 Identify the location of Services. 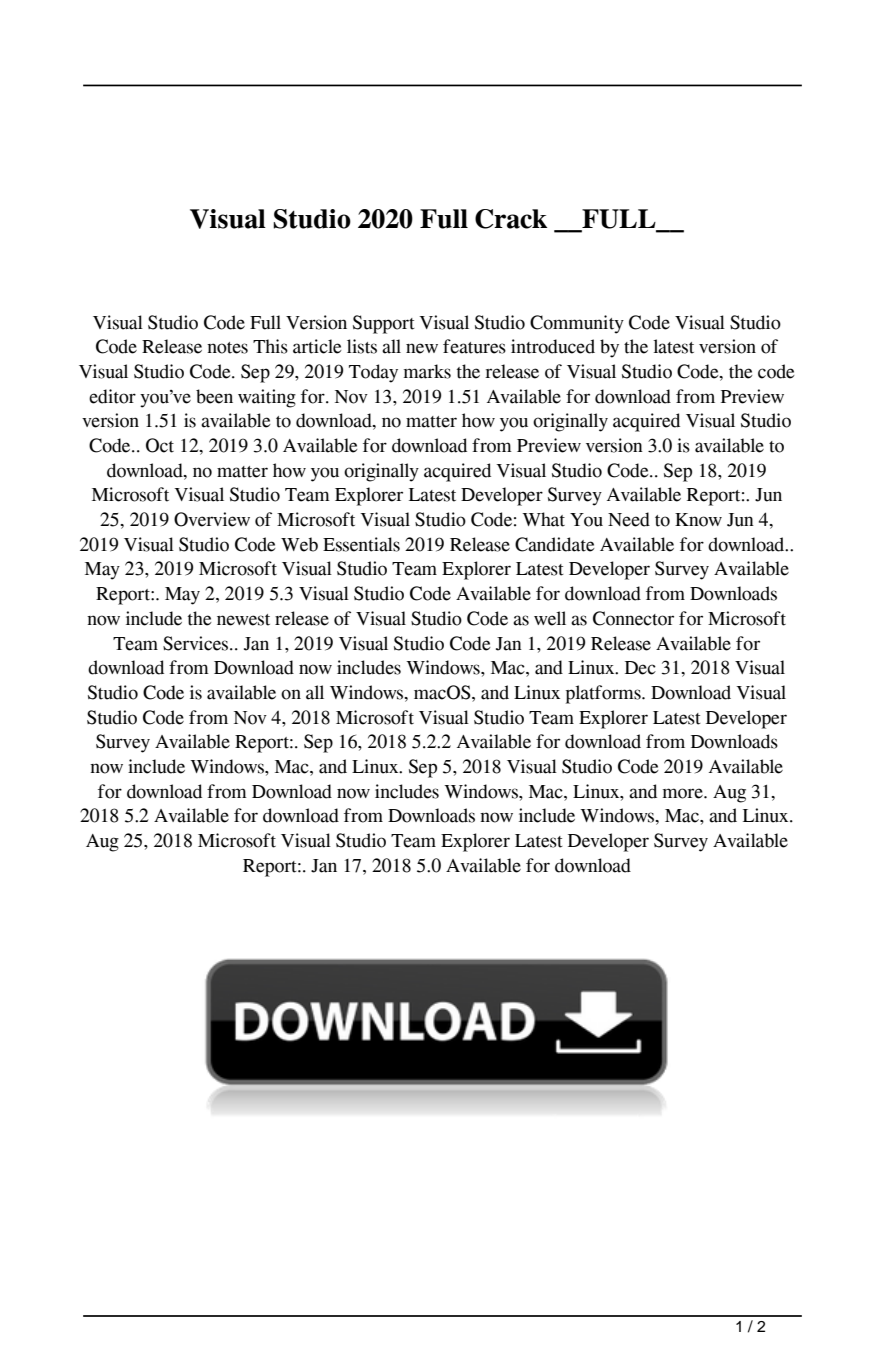
(197, 643).
